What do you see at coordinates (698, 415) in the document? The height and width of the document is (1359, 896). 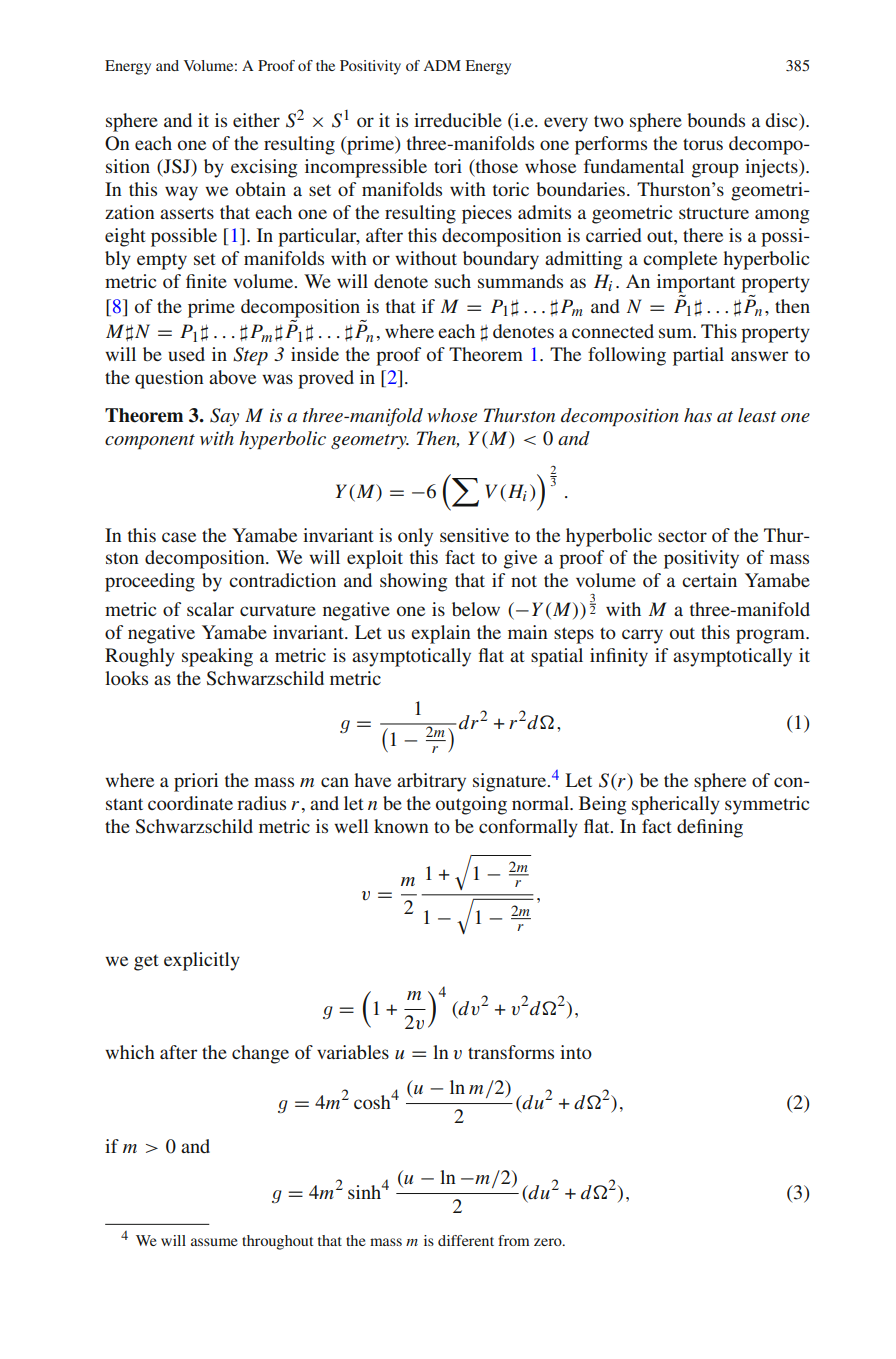 I see `has` at bounding box center [698, 415].
